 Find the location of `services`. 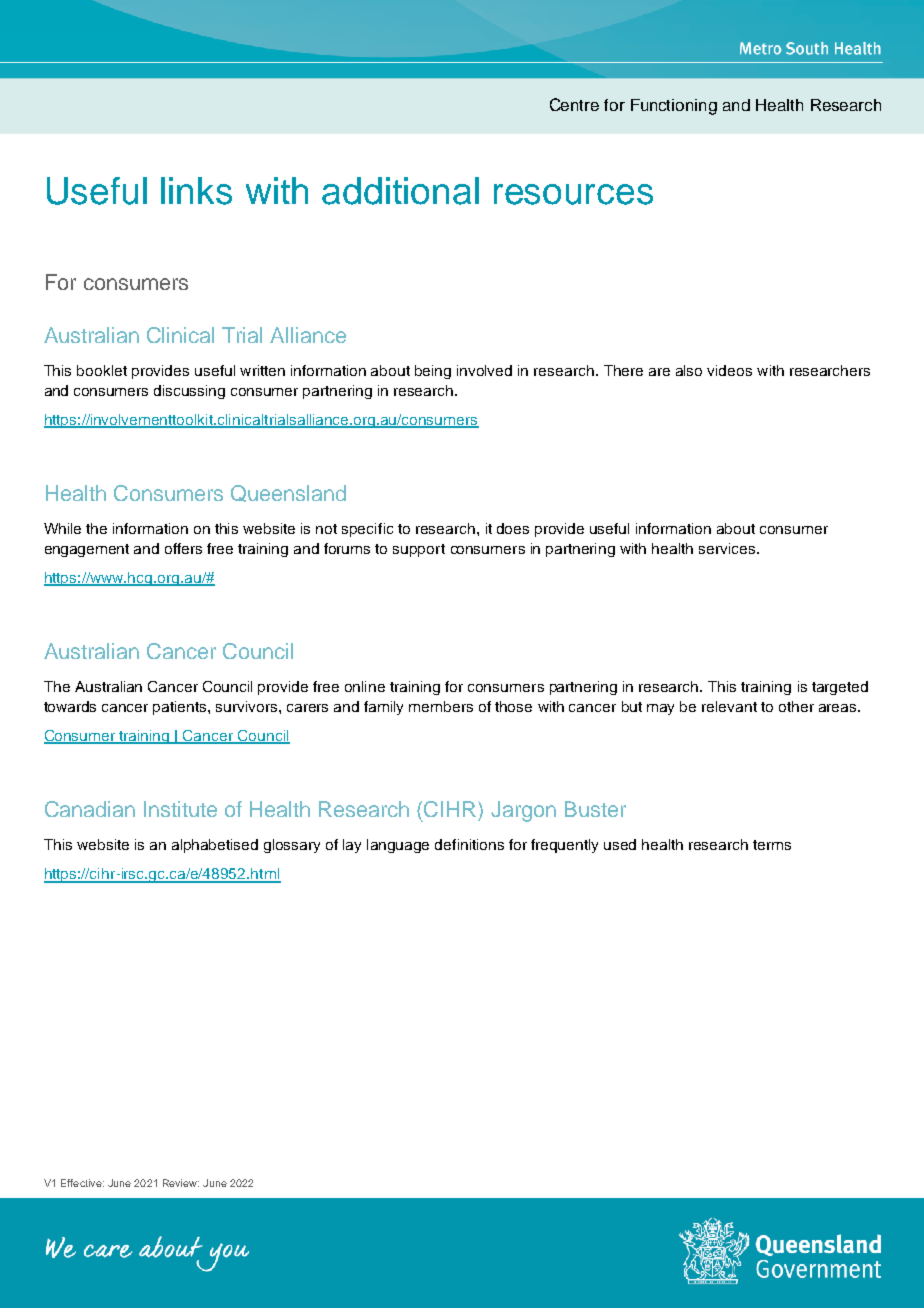

services is located at coordinates (727, 548).
